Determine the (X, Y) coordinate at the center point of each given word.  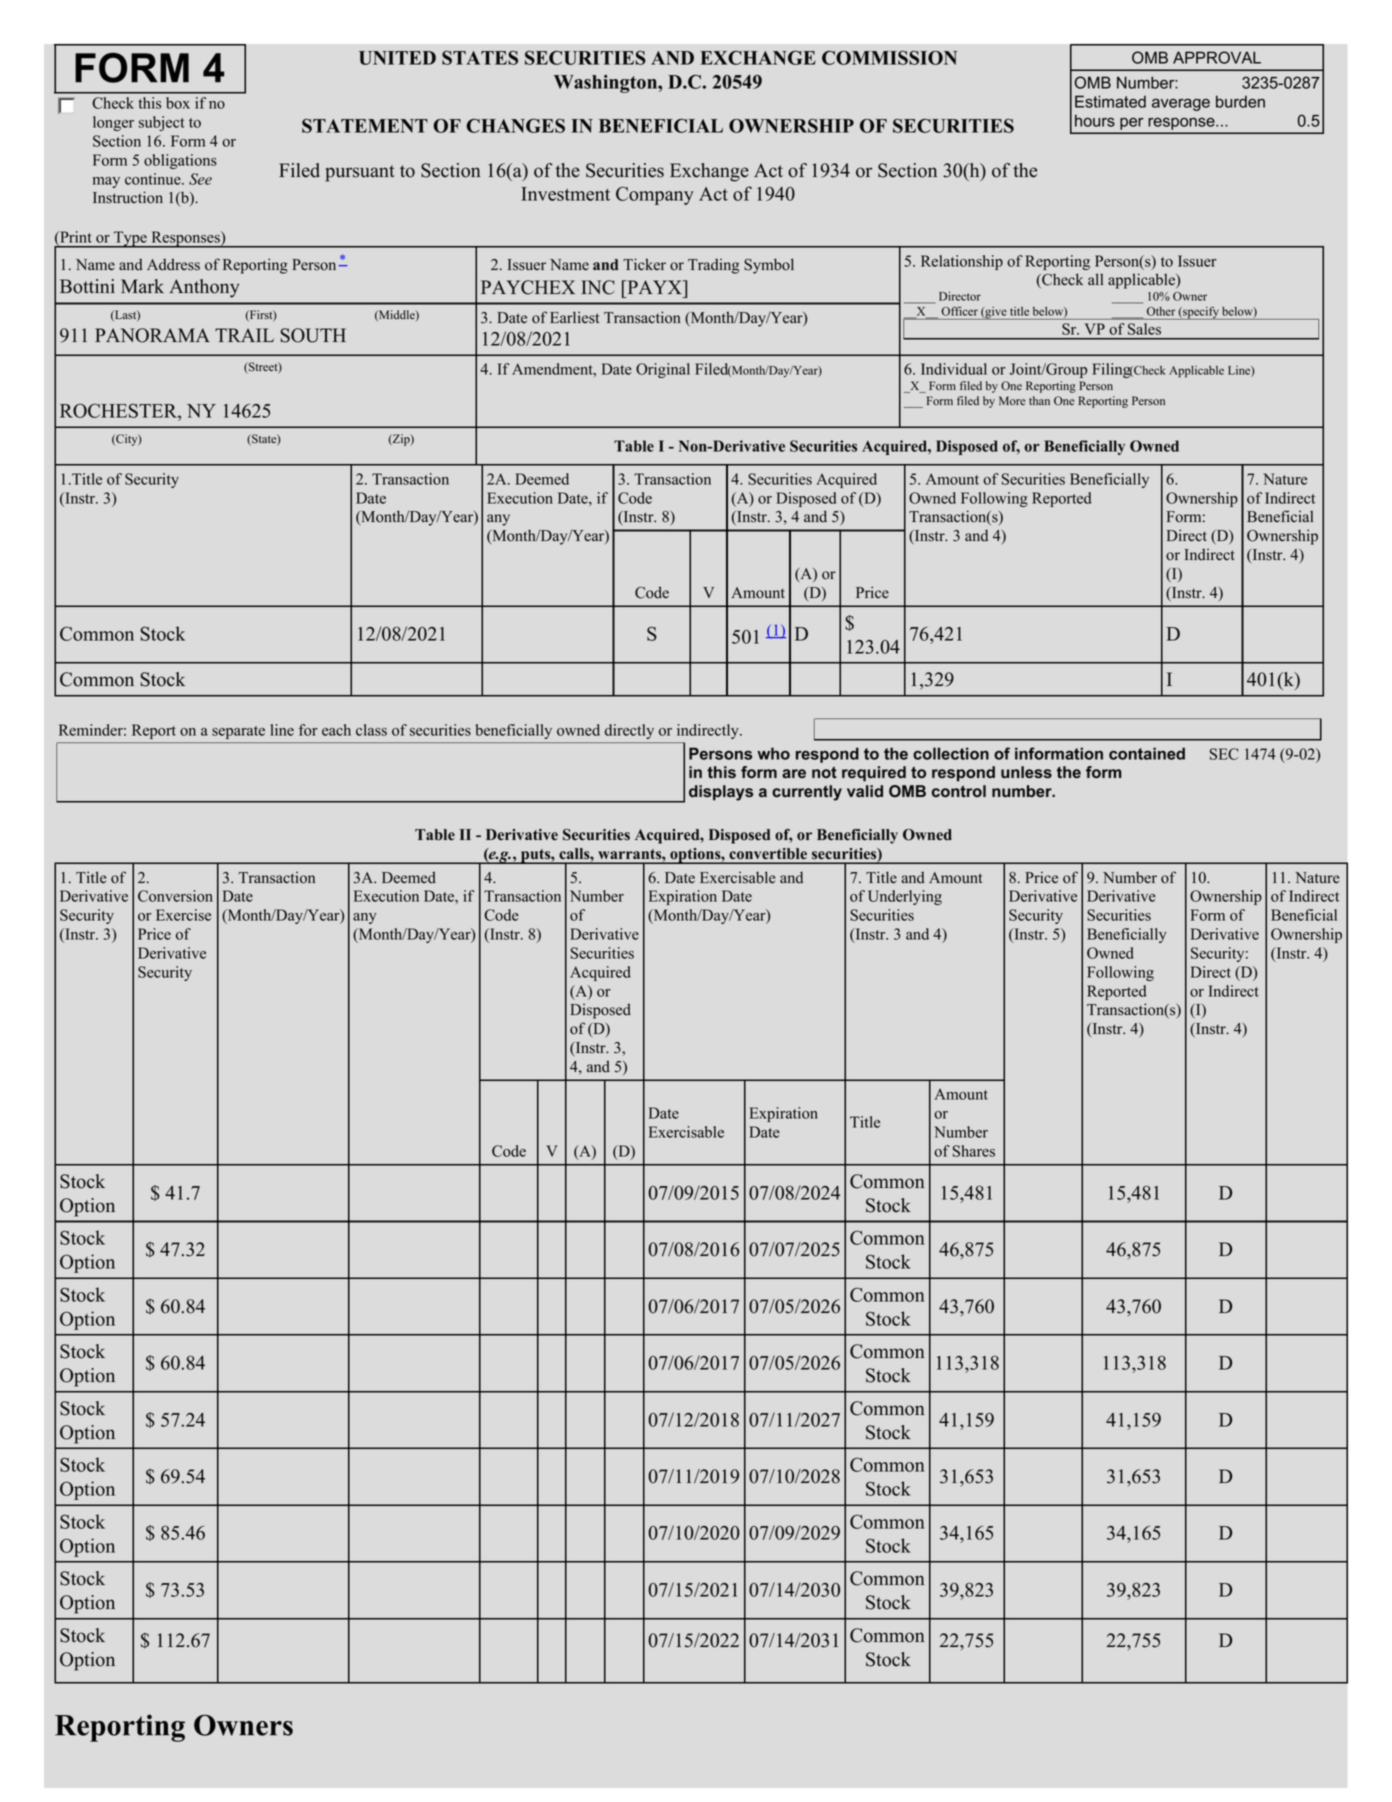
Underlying (905, 897)
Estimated (1110, 101)
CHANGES (515, 125)
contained (1147, 753)
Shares (974, 1151)
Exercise (183, 915)
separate (238, 732)
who (773, 753)
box (178, 103)
